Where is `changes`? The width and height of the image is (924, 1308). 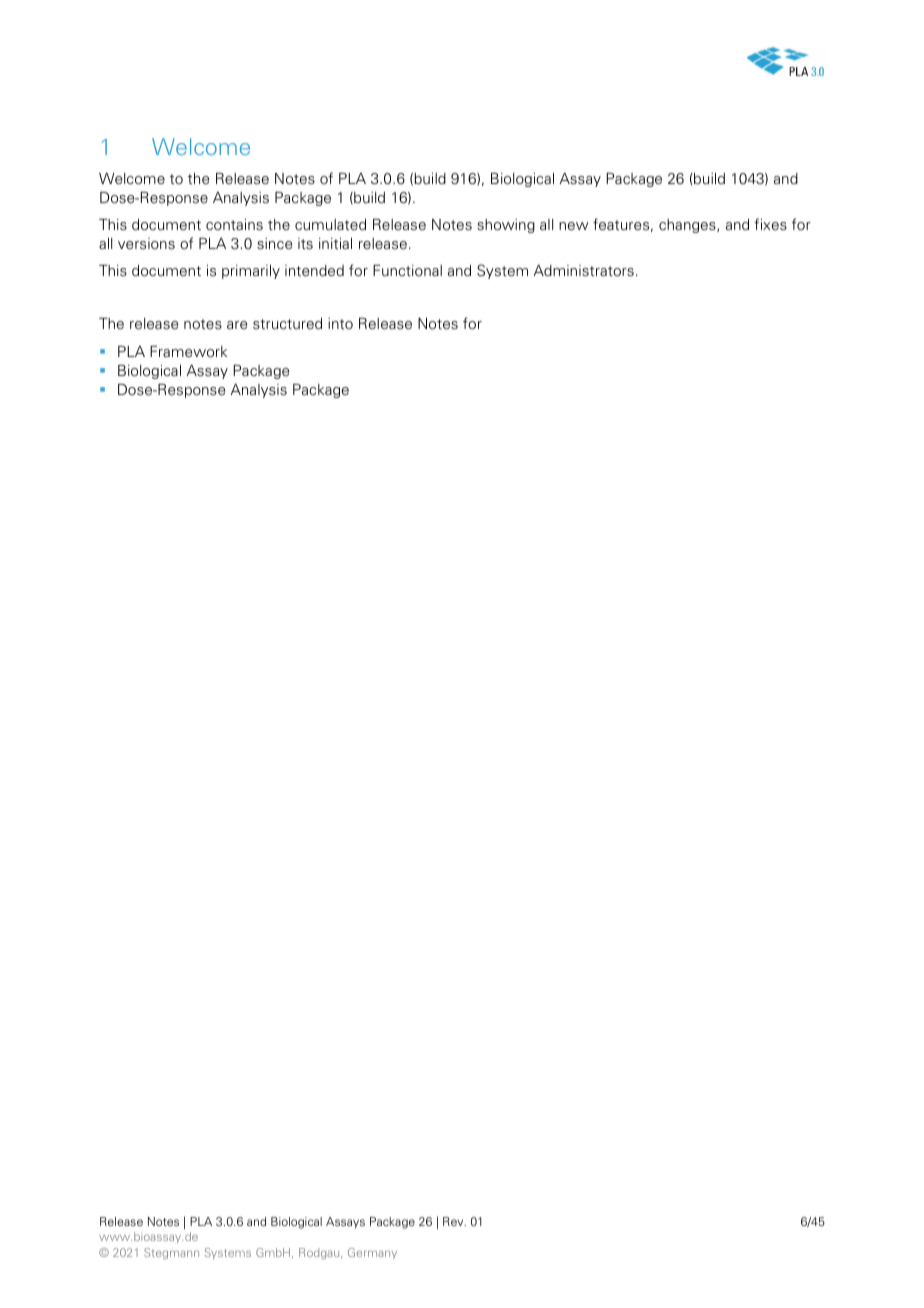 changes is located at coordinates (688, 226).
